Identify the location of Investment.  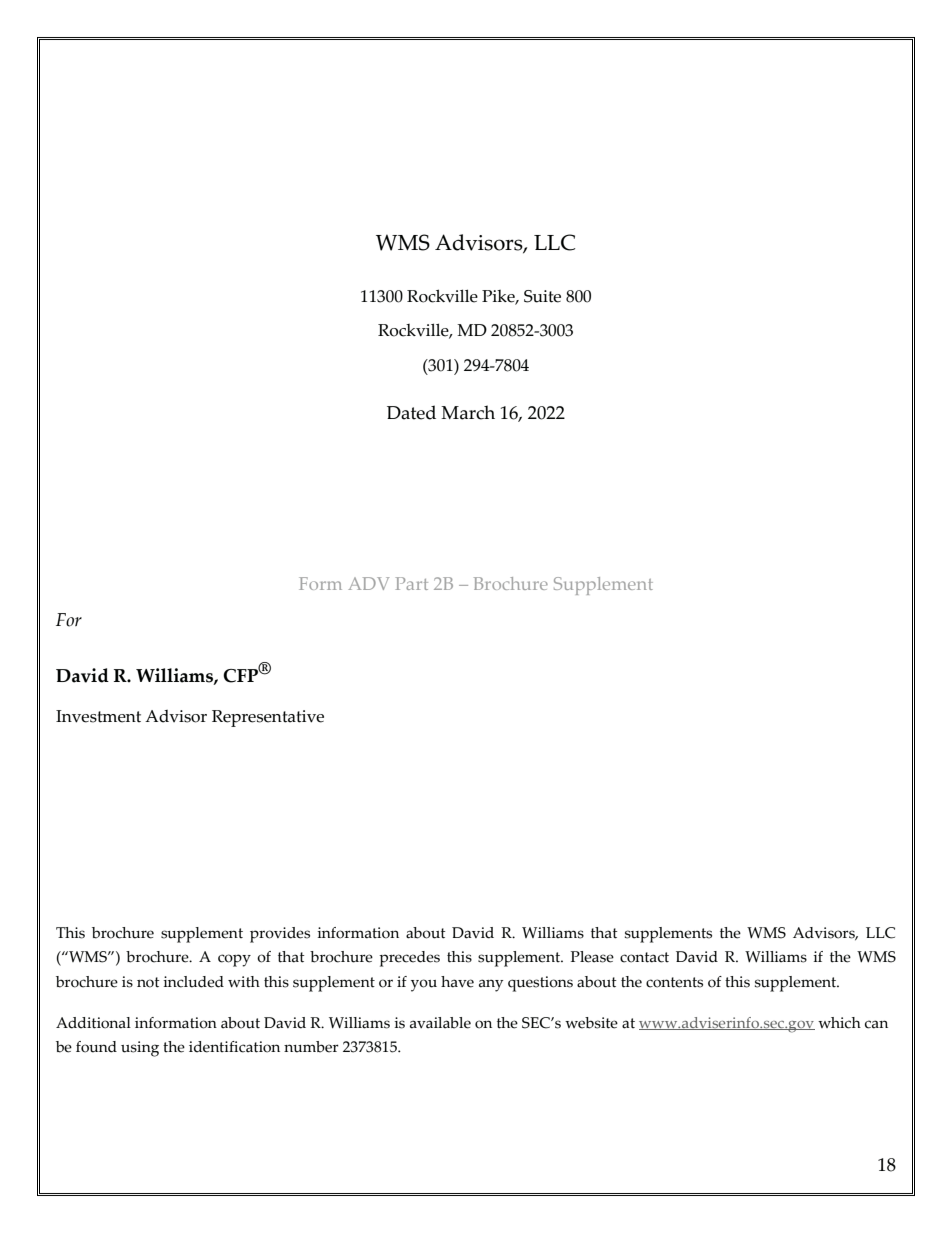
(98, 716).
